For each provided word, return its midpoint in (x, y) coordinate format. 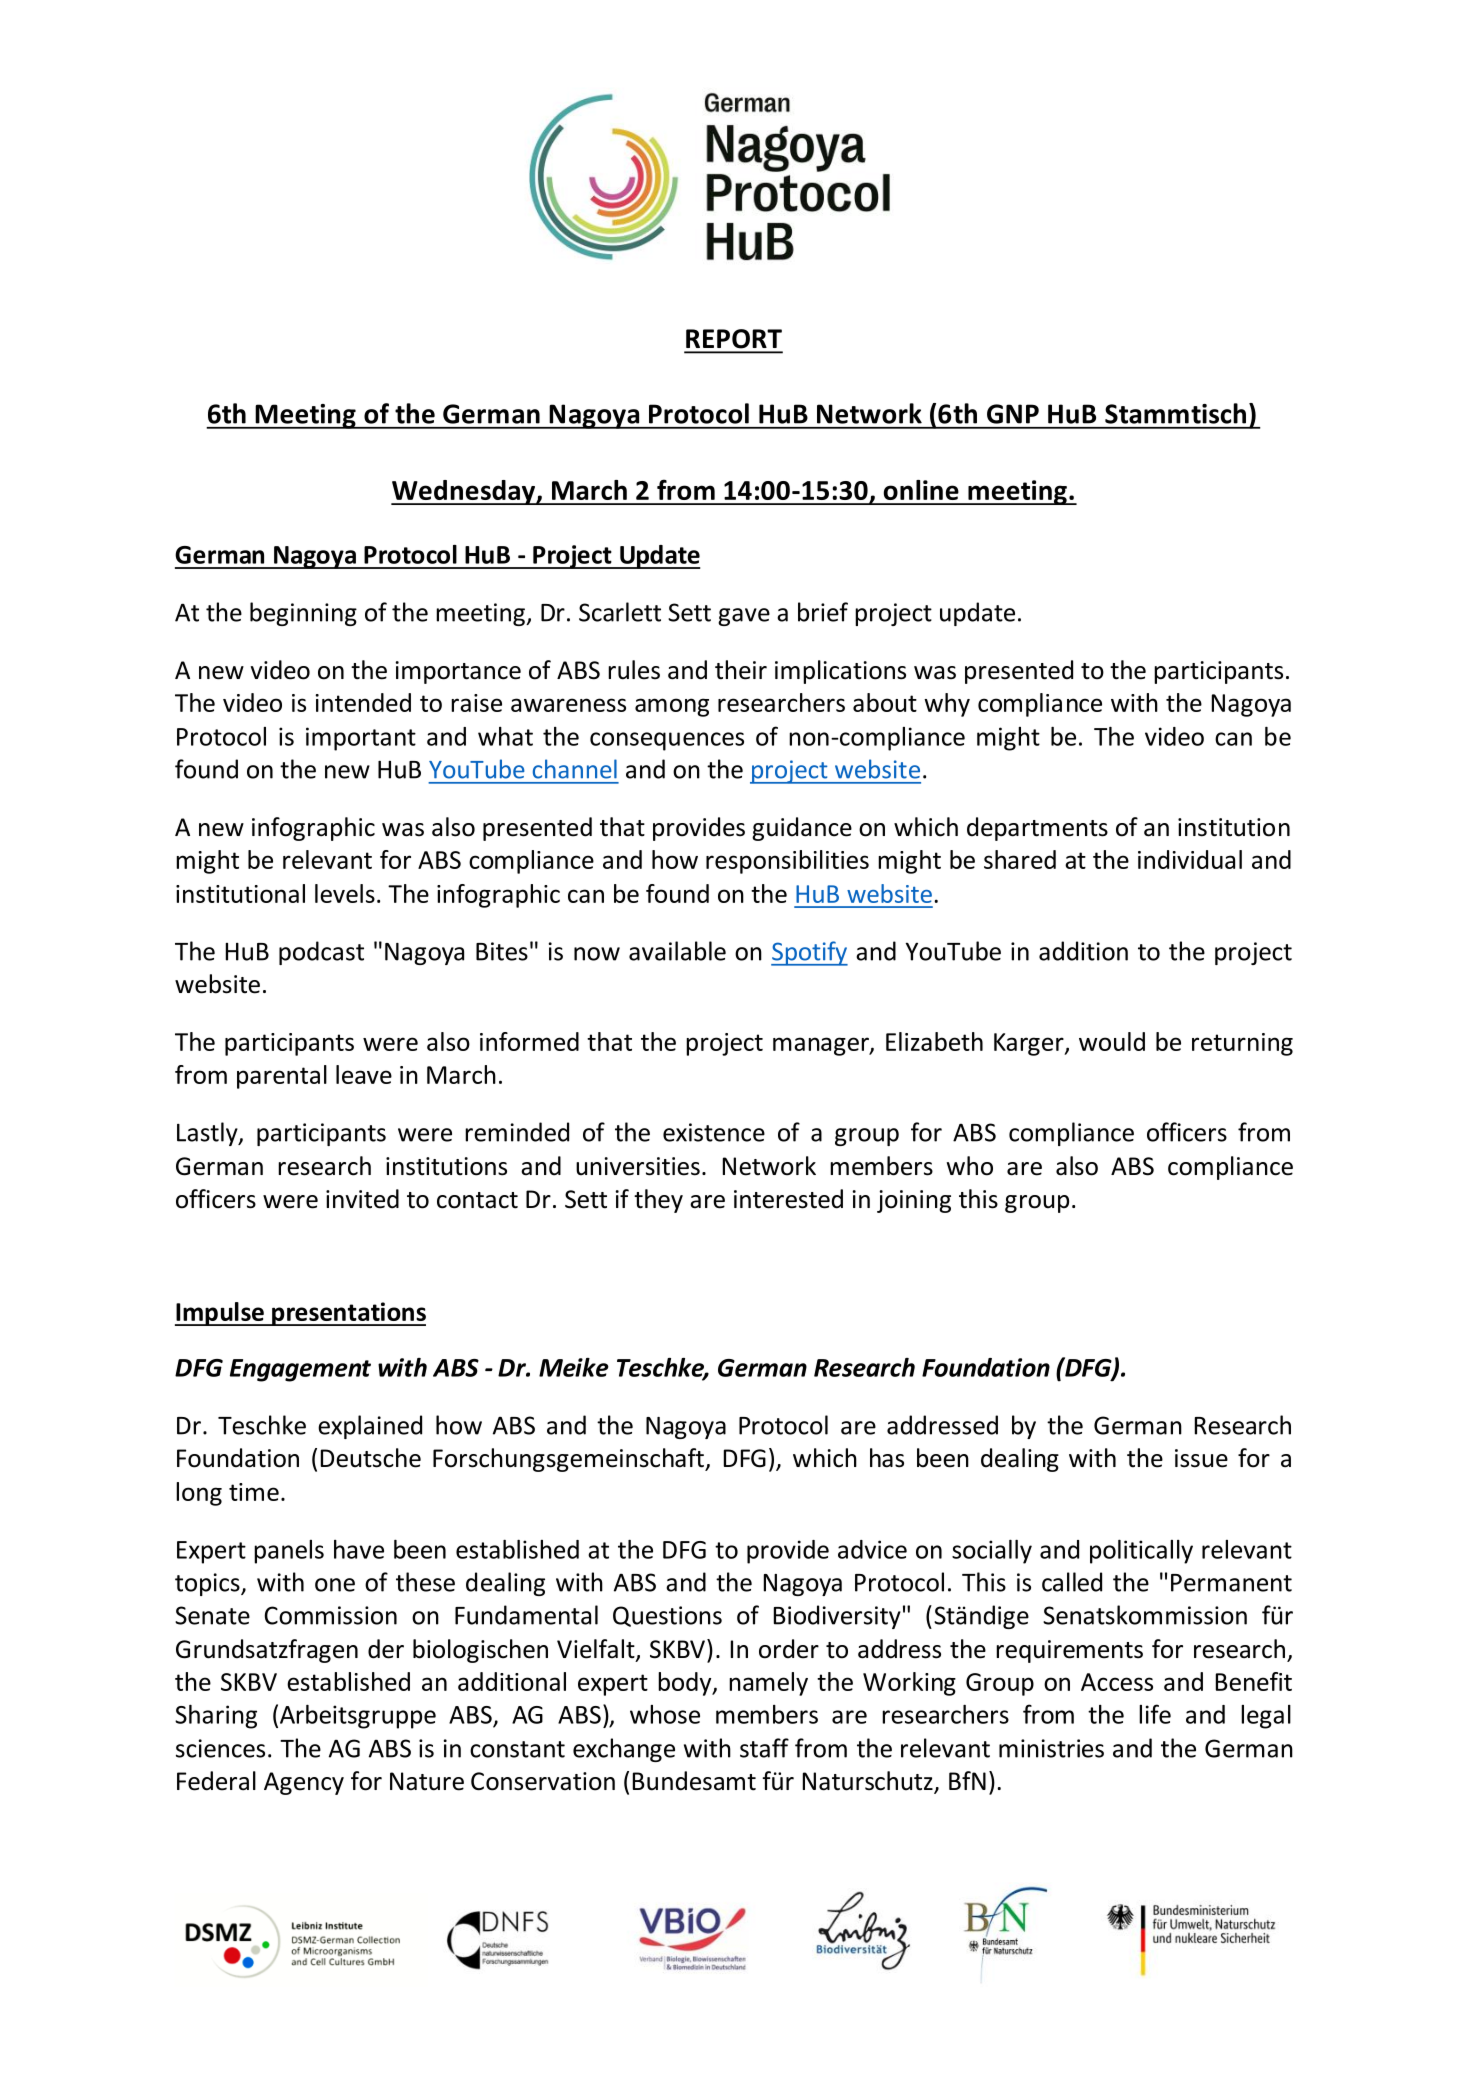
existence (714, 1132)
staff (764, 1748)
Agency (304, 1783)
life (1155, 1714)
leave (364, 1074)
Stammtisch (1175, 413)
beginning (303, 614)
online (921, 490)
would (1112, 1041)
